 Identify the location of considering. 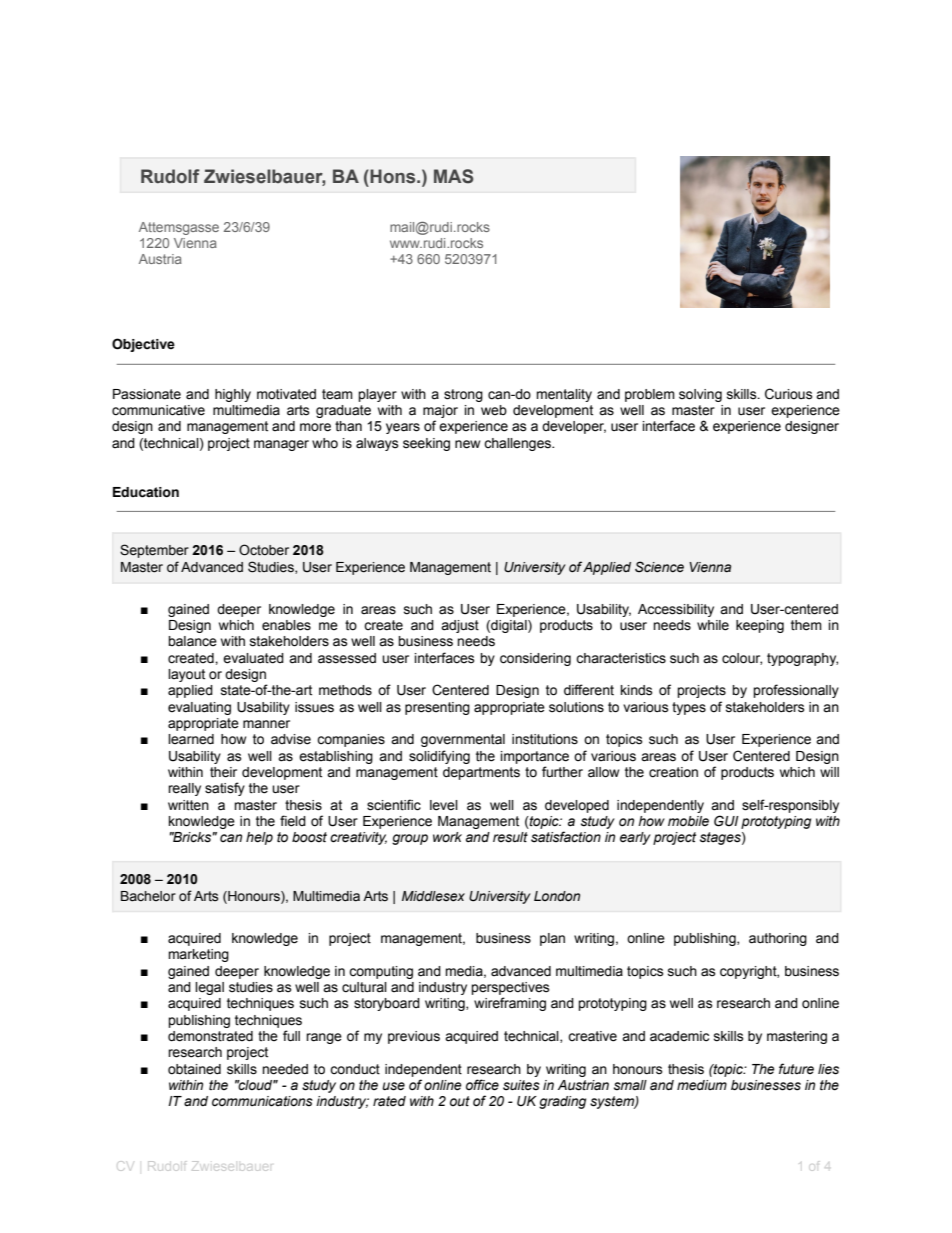
(535, 659).
